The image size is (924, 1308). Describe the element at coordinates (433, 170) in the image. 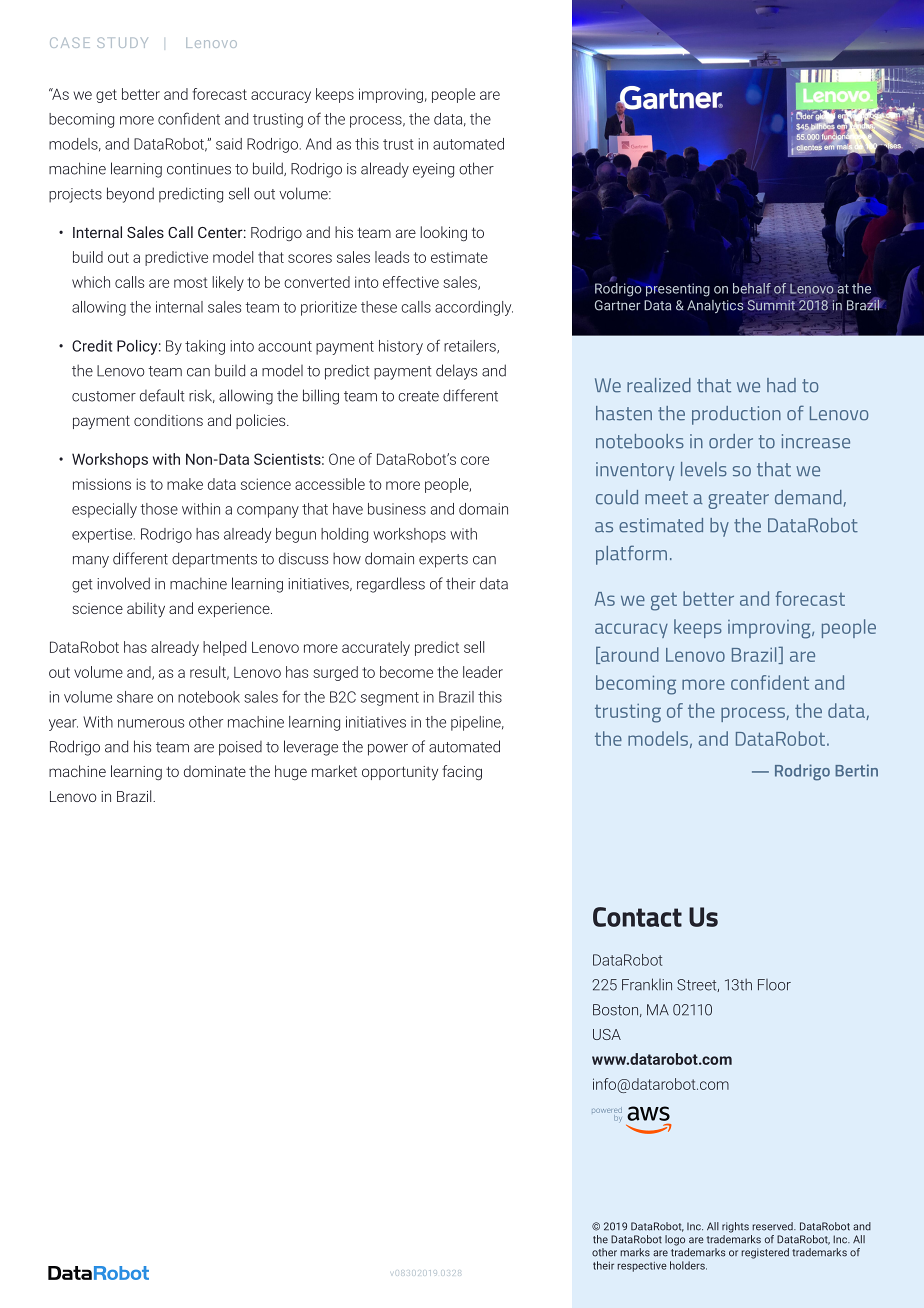

I see `eyeing` at that location.
